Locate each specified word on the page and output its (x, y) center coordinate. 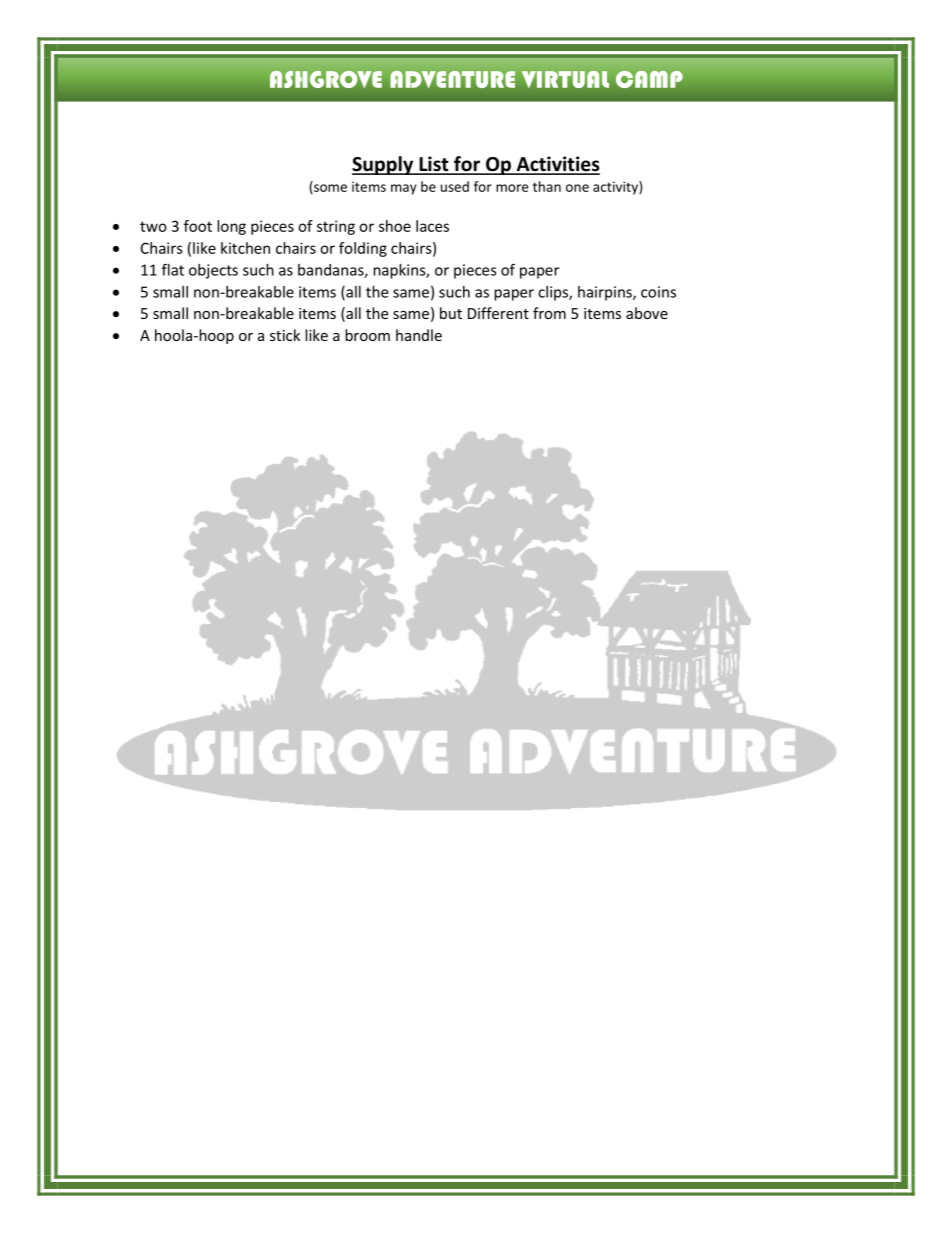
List (434, 165)
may (404, 189)
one (577, 188)
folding (363, 249)
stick (285, 335)
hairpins (606, 293)
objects (213, 271)
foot (198, 226)
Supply (384, 165)
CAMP (649, 79)
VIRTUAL (565, 79)
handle (419, 335)
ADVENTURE (452, 79)
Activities (557, 165)
